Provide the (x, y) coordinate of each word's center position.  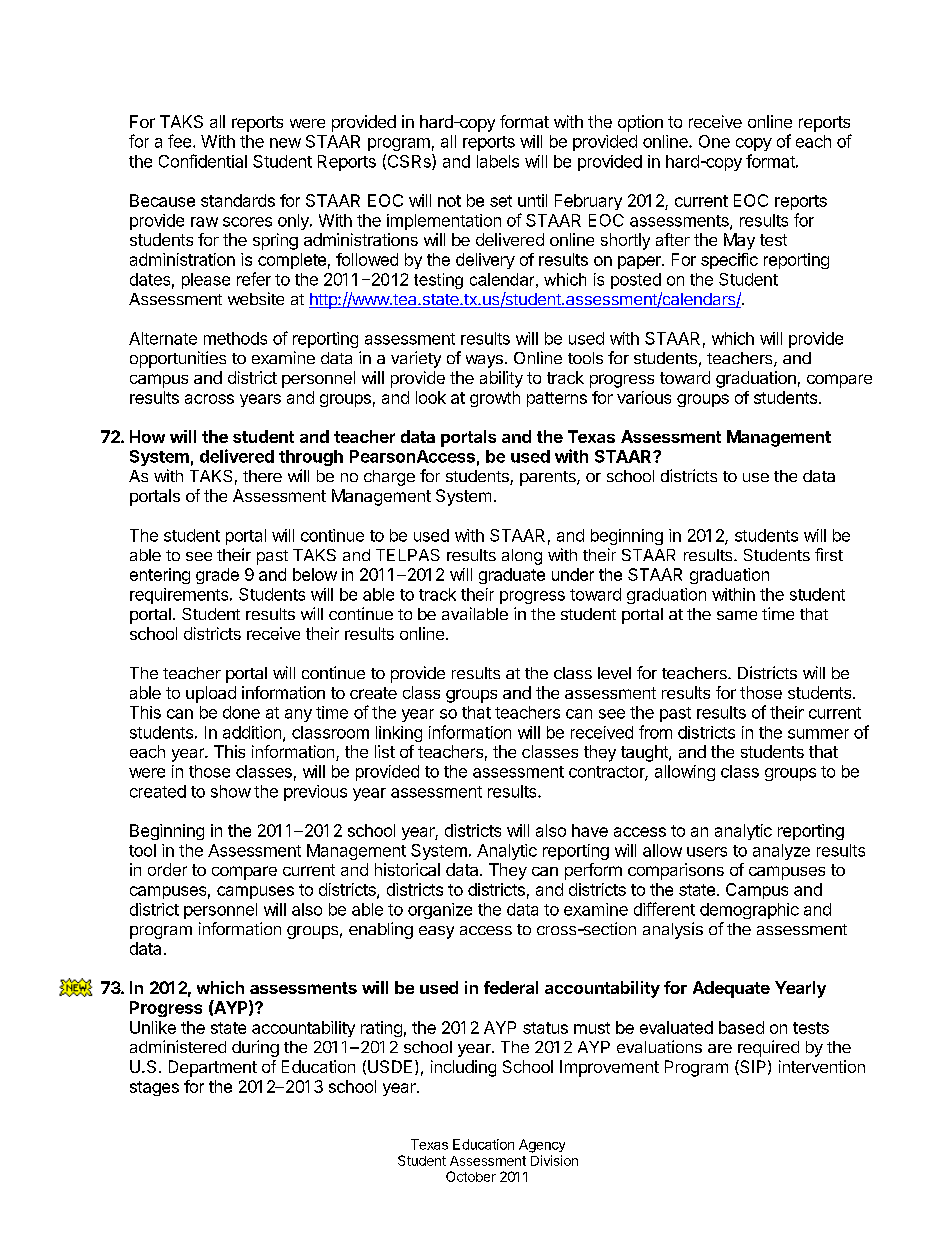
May (739, 241)
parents (549, 478)
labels (498, 161)
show (231, 791)
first (829, 554)
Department (213, 1068)
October (471, 1176)
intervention (822, 1066)
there (262, 476)
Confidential (203, 161)
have (590, 830)
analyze (781, 852)
